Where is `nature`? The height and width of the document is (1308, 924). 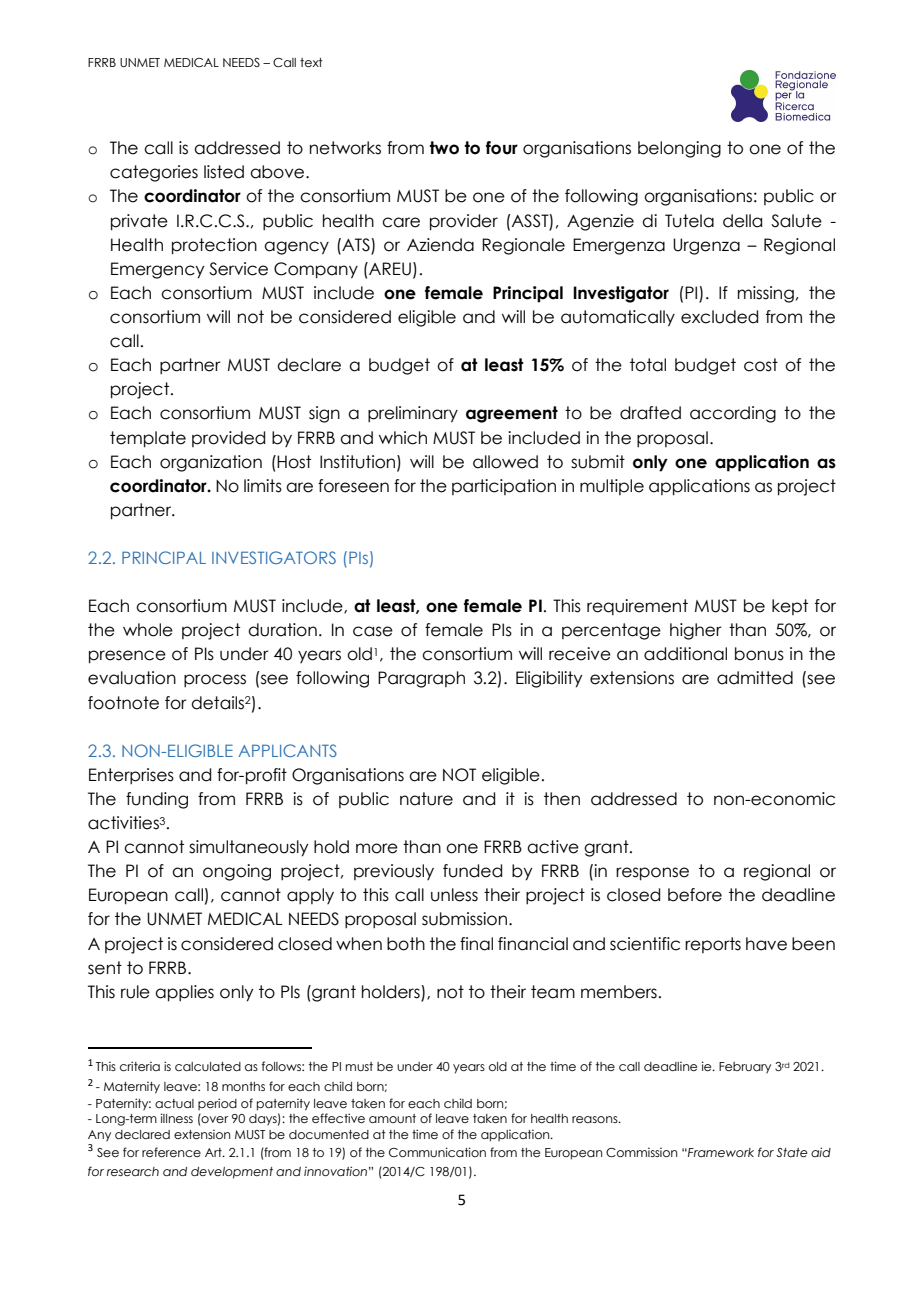
nature is located at coordinates (426, 799).
